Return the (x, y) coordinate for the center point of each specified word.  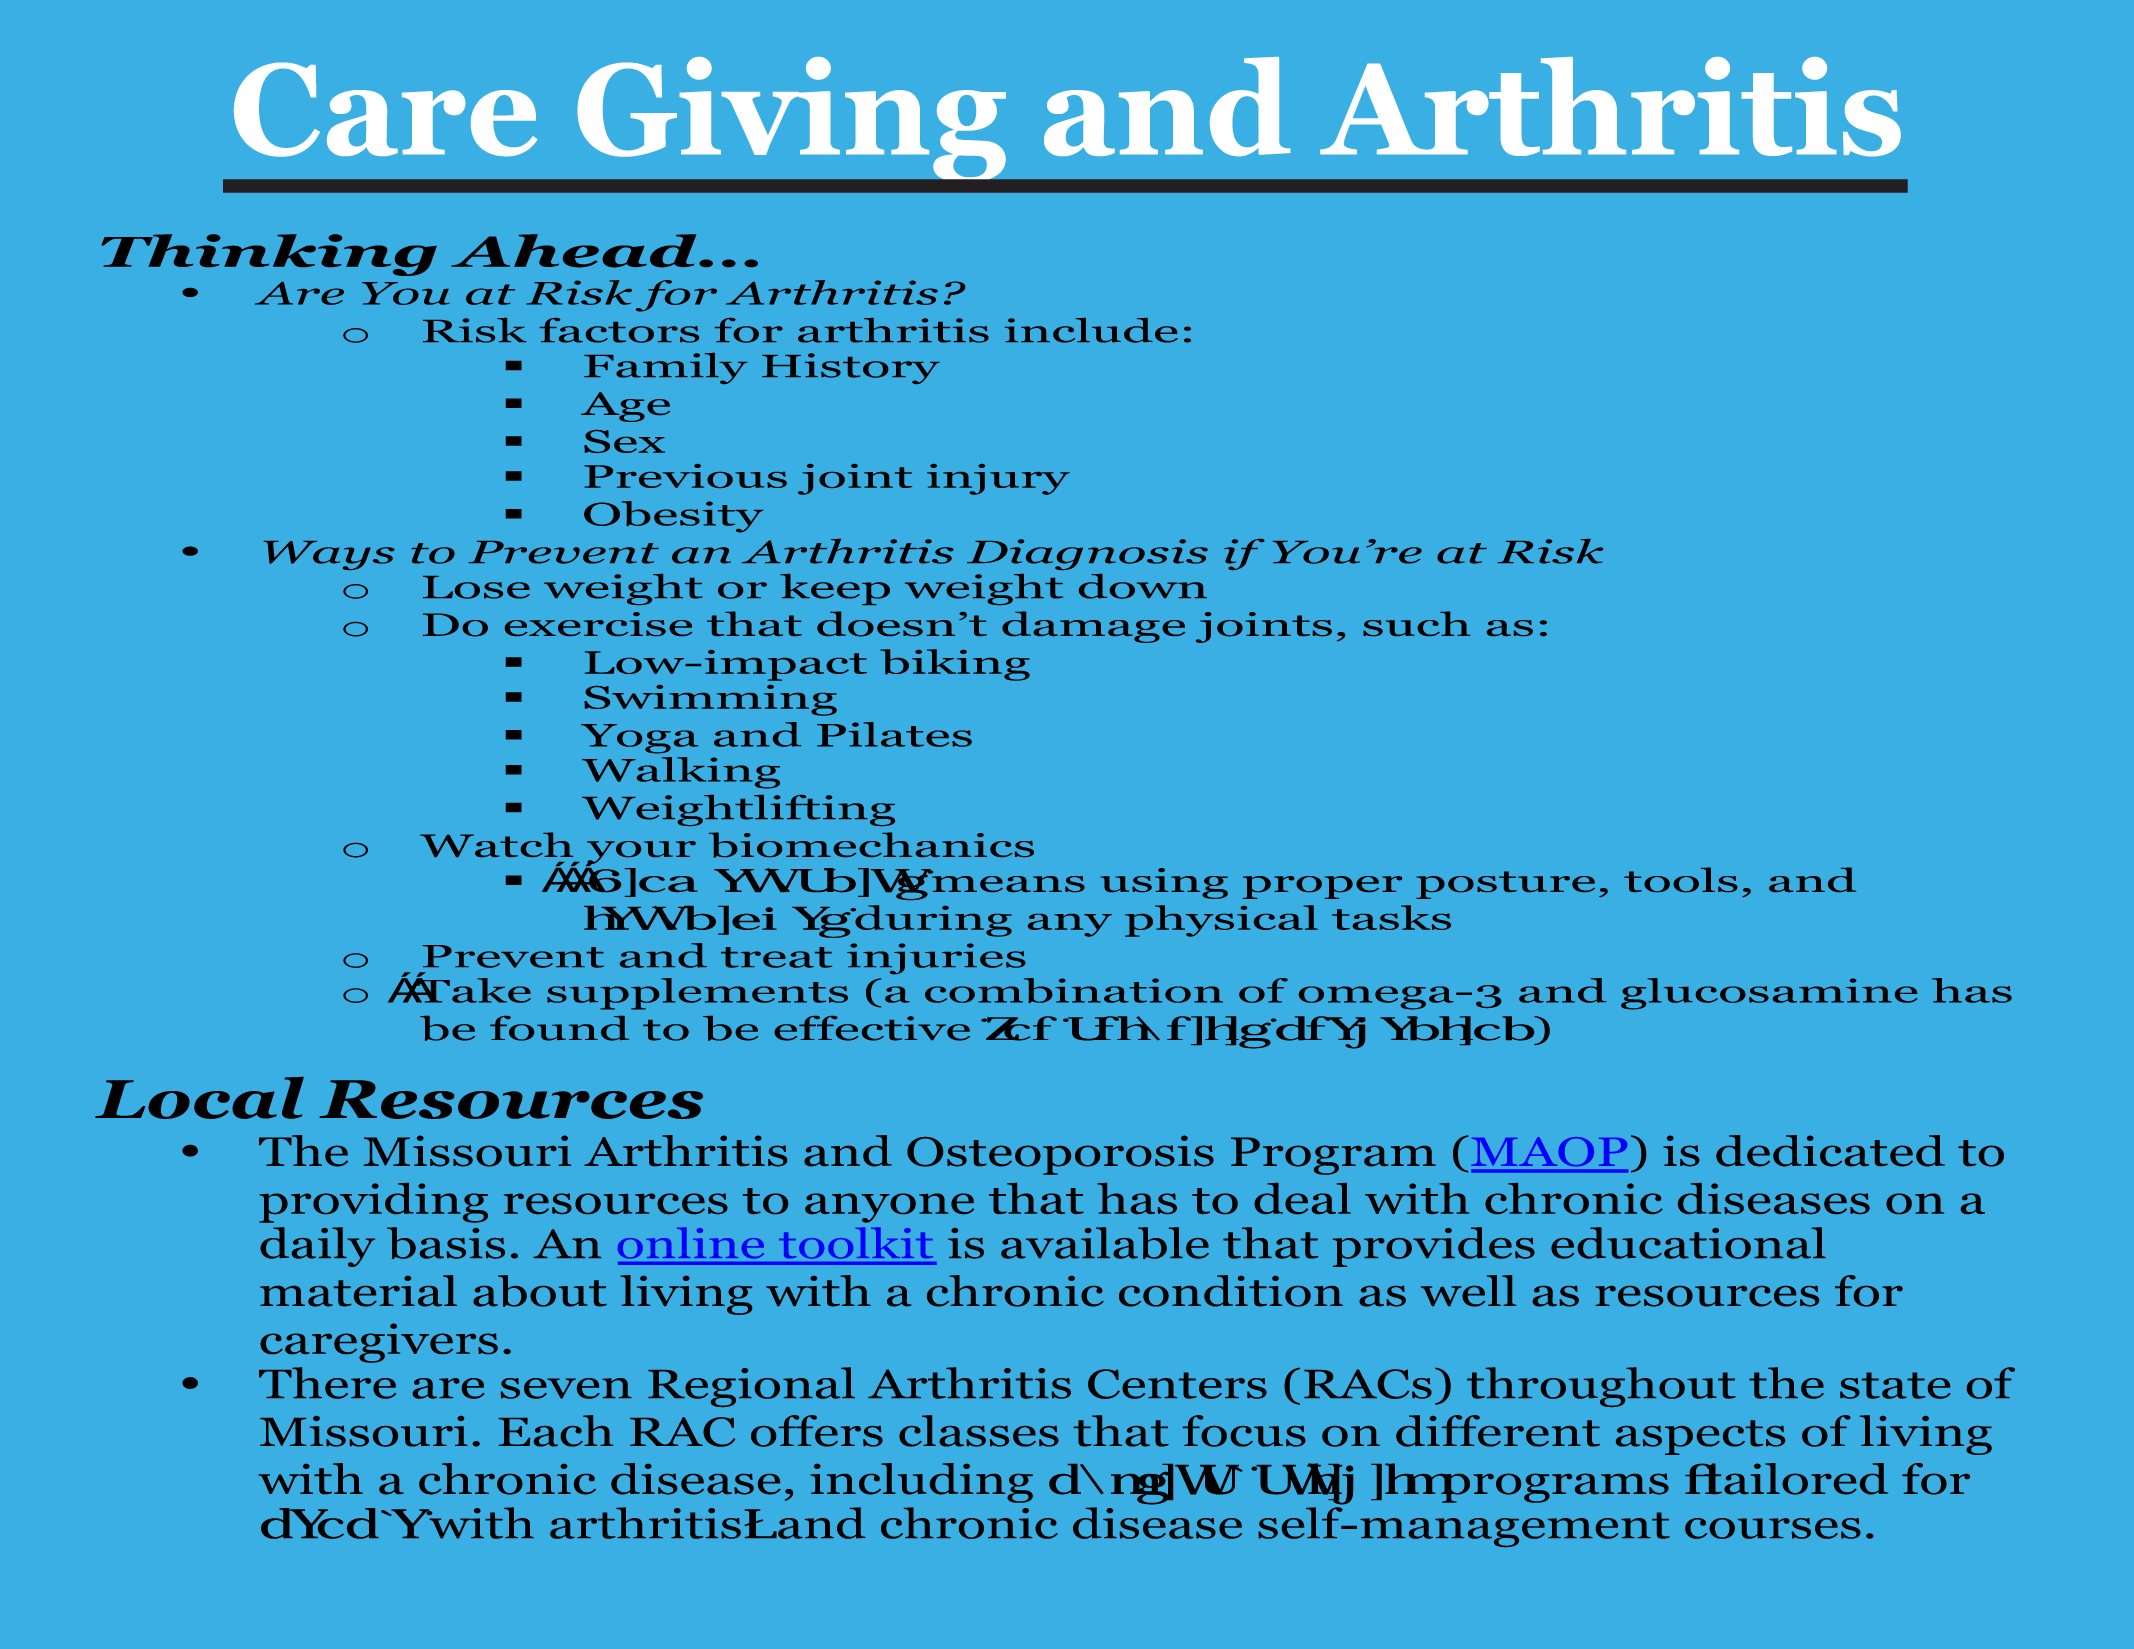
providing (373, 1203)
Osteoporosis (1060, 1155)
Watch (496, 844)
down (1143, 586)
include (1091, 330)
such (1416, 623)
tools (1681, 879)
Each (556, 1431)
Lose (476, 587)
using (1164, 883)
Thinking (269, 255)
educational (1688, 1243)
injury (998, 479)
